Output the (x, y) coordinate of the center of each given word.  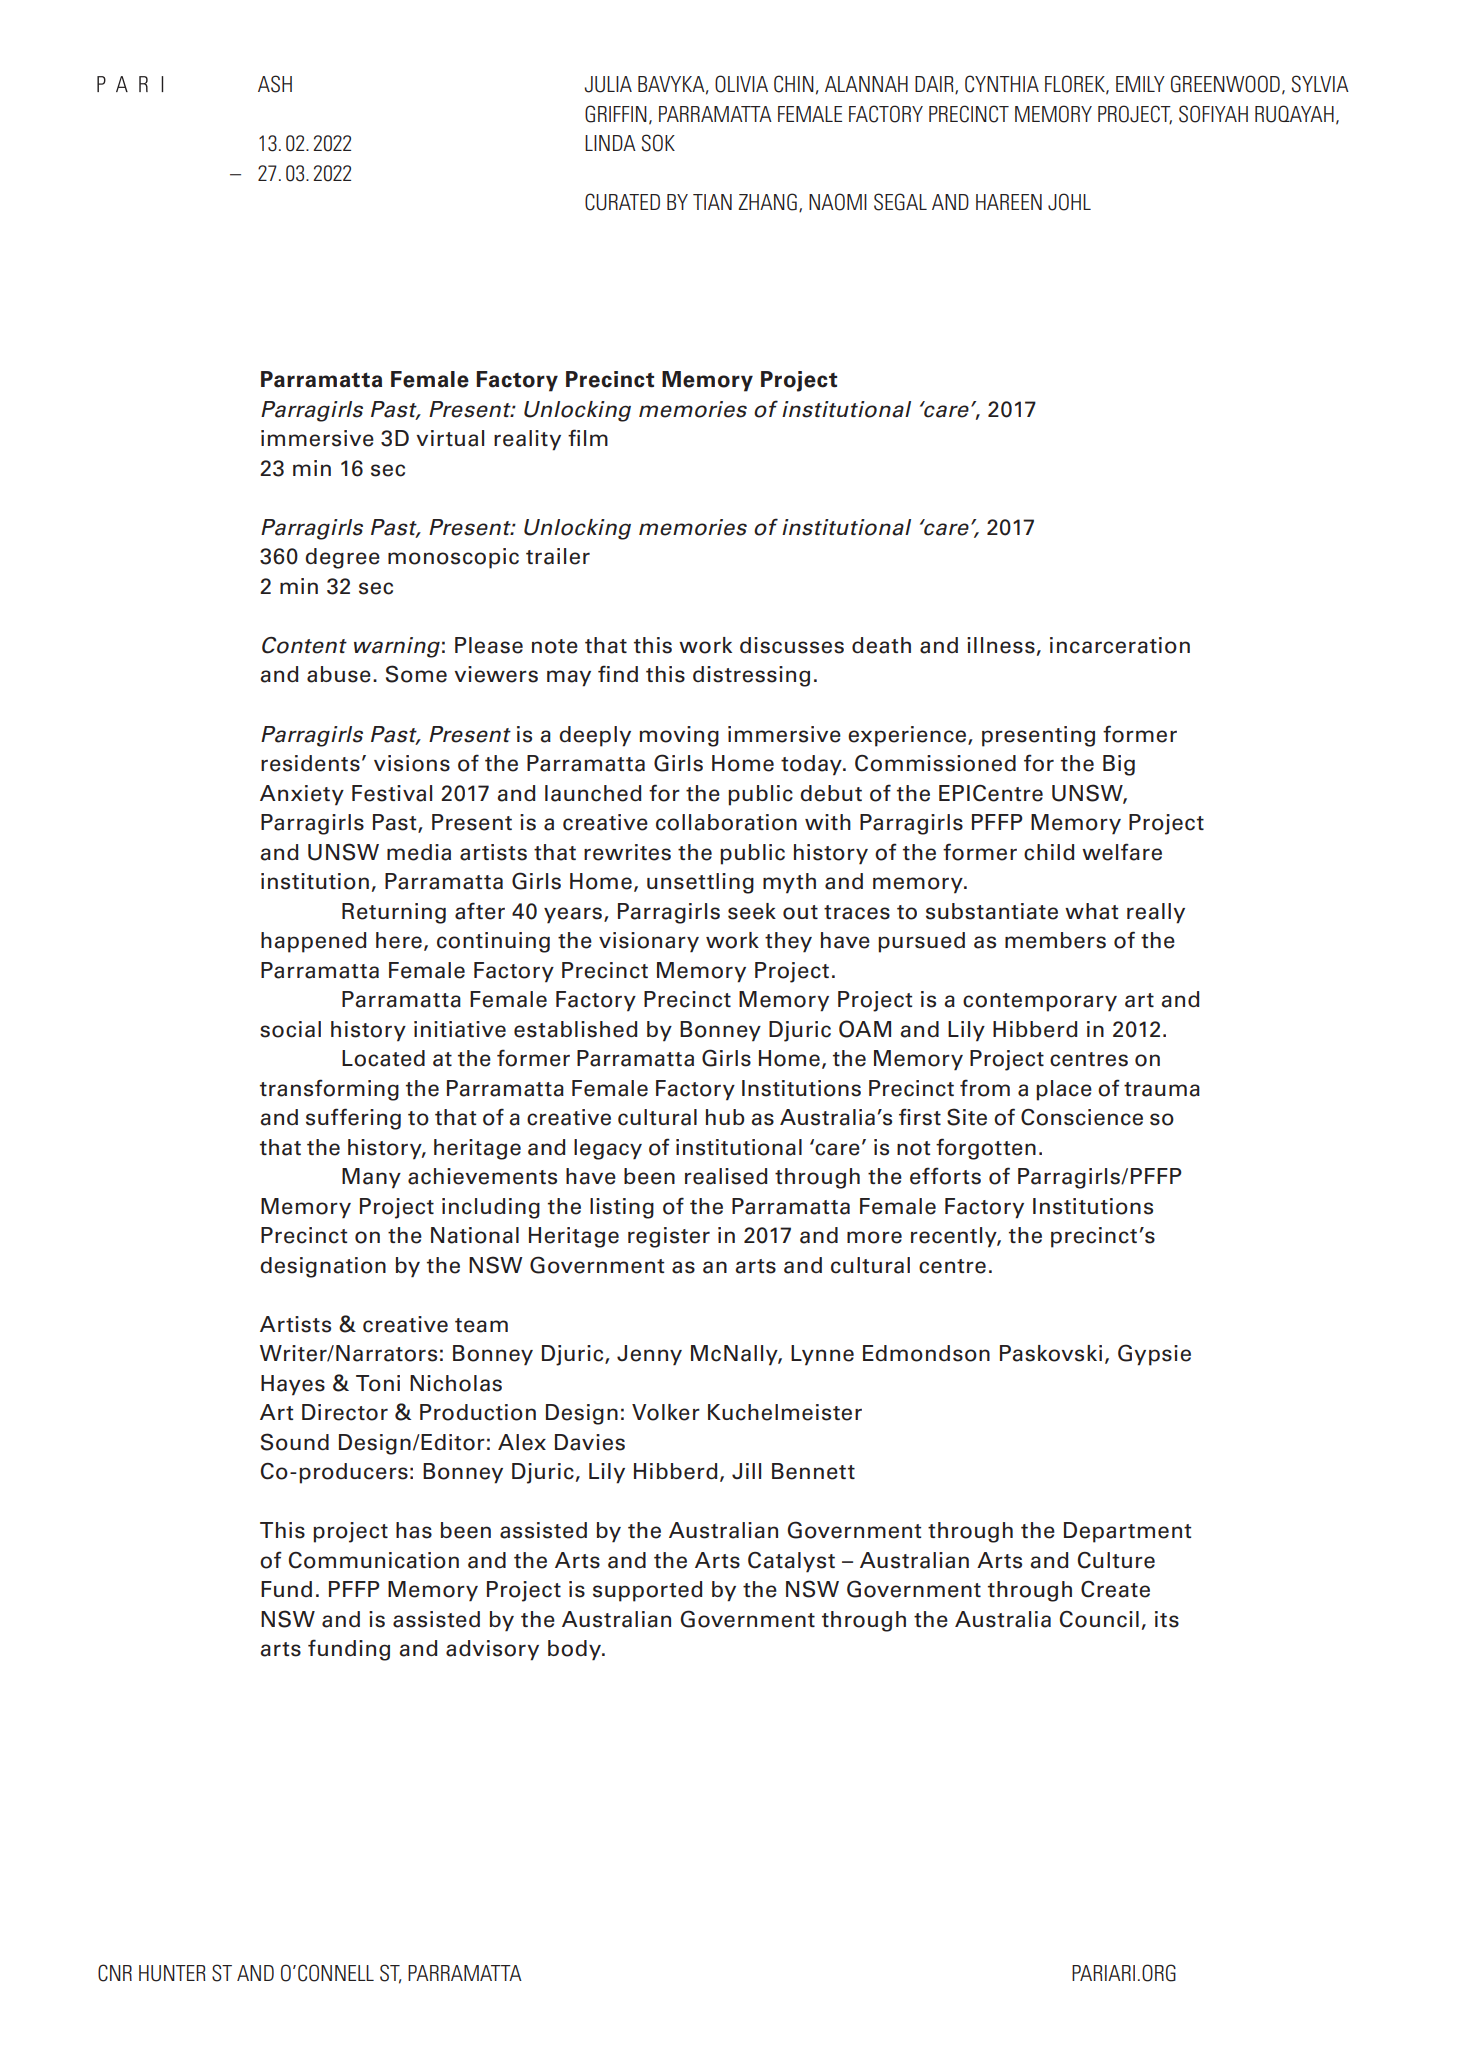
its (1167, 1619)
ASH (275, 84)
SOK (658, 143)
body (575, 1650)
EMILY (1140, 84)
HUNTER (172, 1973)
